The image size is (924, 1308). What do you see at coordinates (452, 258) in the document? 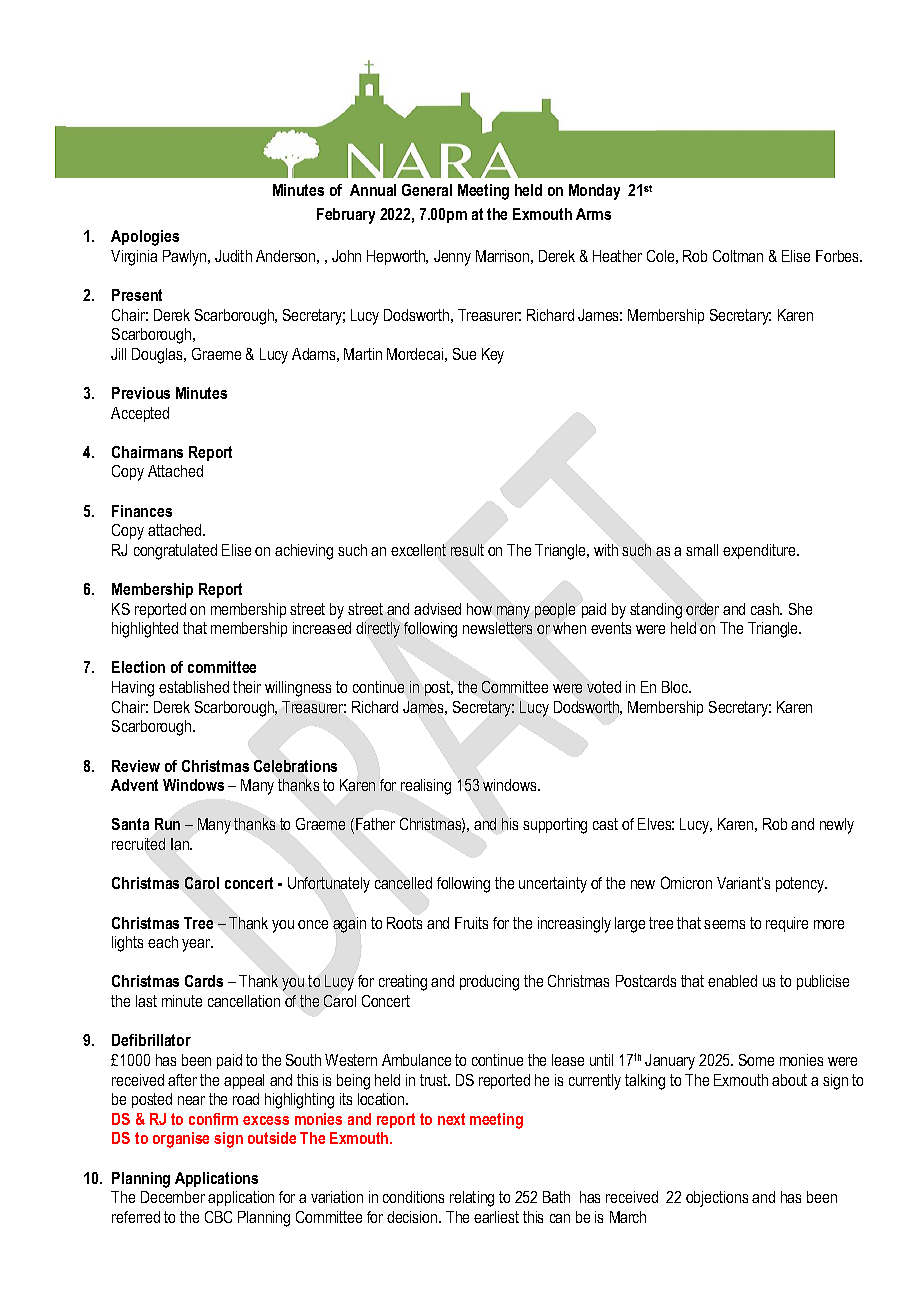
I see `Jenny` at bounding box center [452, 258].
